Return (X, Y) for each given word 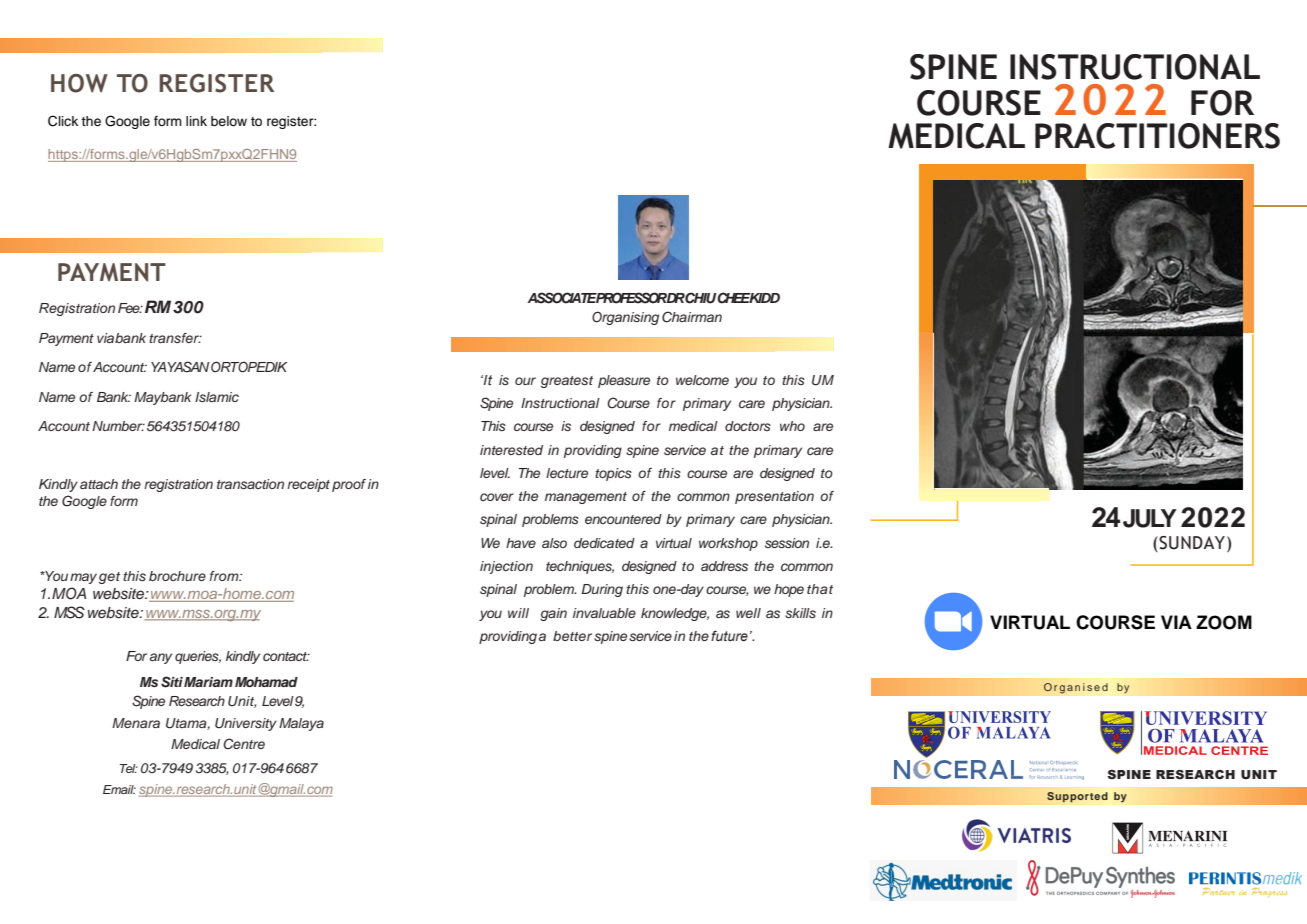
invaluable (604, 613)
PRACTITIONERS (1157, 136)
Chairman (692, 317)
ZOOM (1224, 622)
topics (613, 474)
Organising (625, 318)
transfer (175, 338)
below (229, 121)
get (109, 578)
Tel (129, 768)
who (792, 426)
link (196, 121)
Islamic (217, 397)
